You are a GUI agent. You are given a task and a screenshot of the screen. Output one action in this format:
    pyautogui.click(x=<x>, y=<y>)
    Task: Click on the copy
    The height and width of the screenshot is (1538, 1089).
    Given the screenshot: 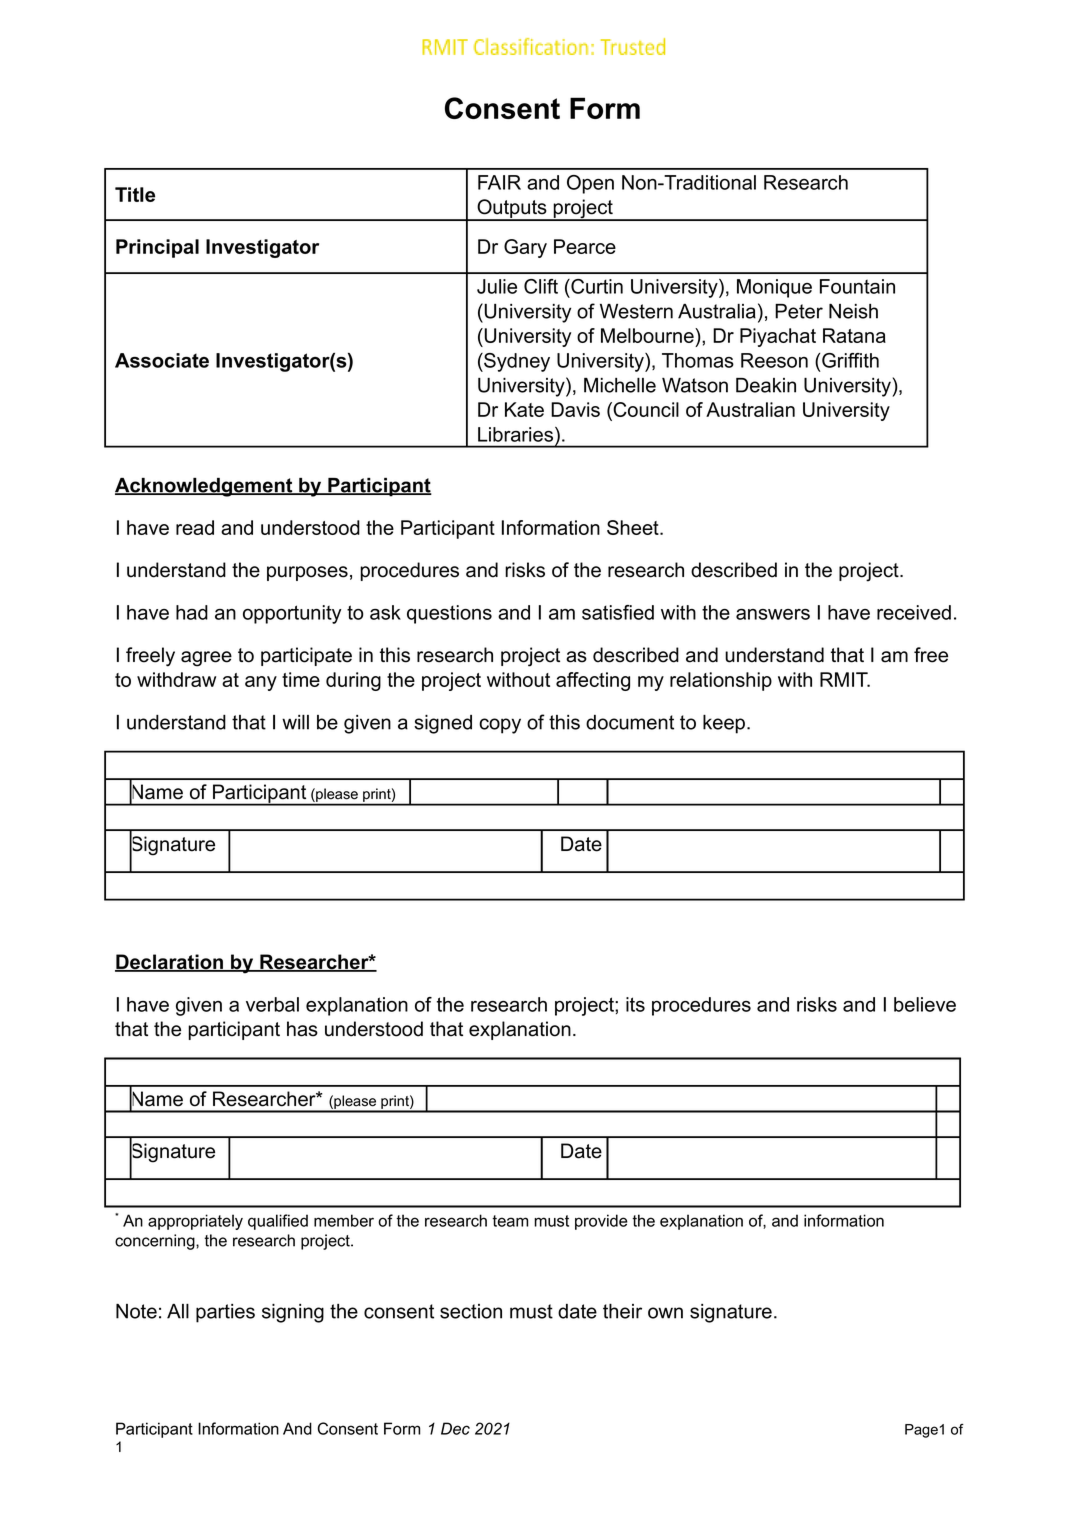 What is the action you would take?
    pyautogui.click(x=500, y=726)
